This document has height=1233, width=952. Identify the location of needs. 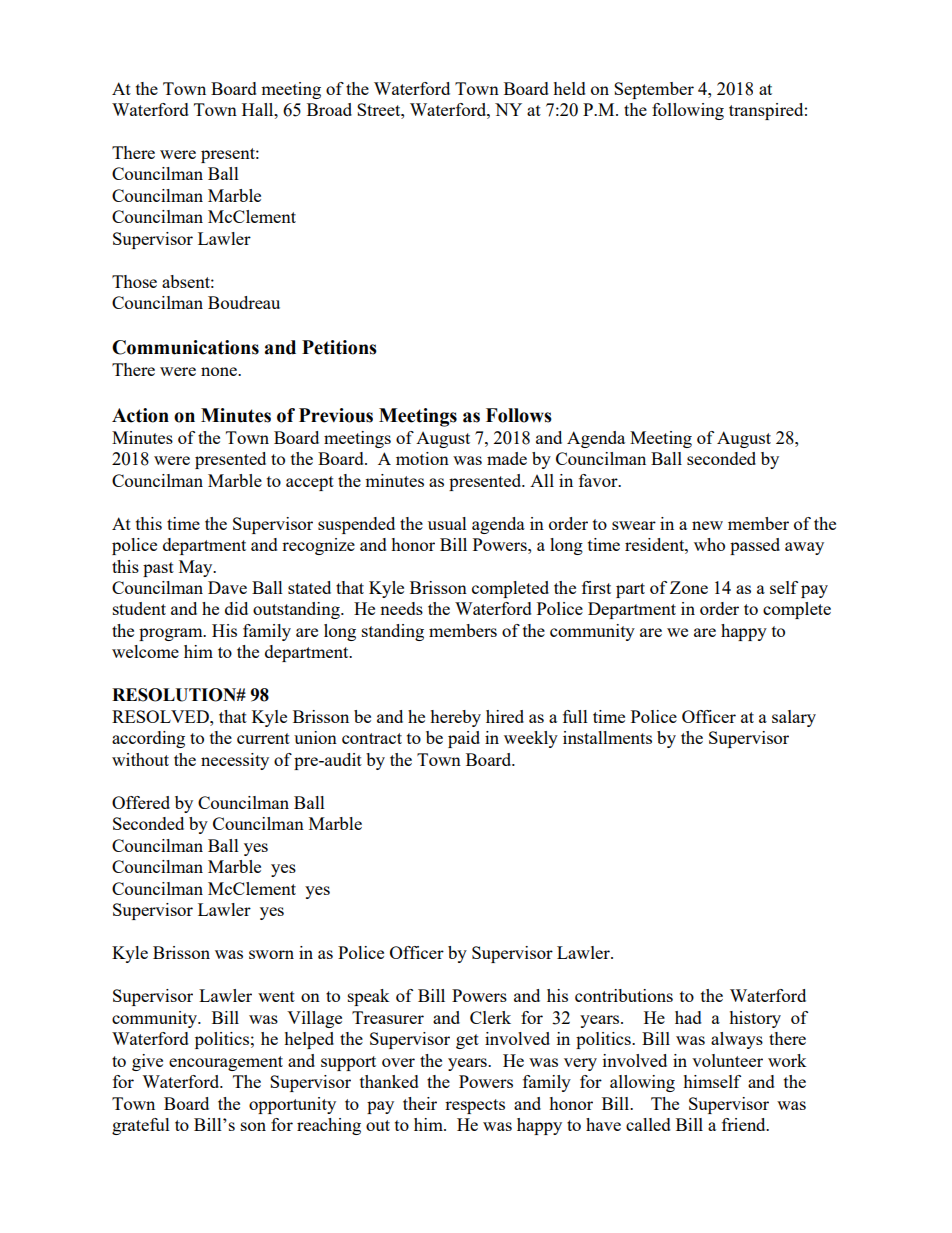
(401, 608).
